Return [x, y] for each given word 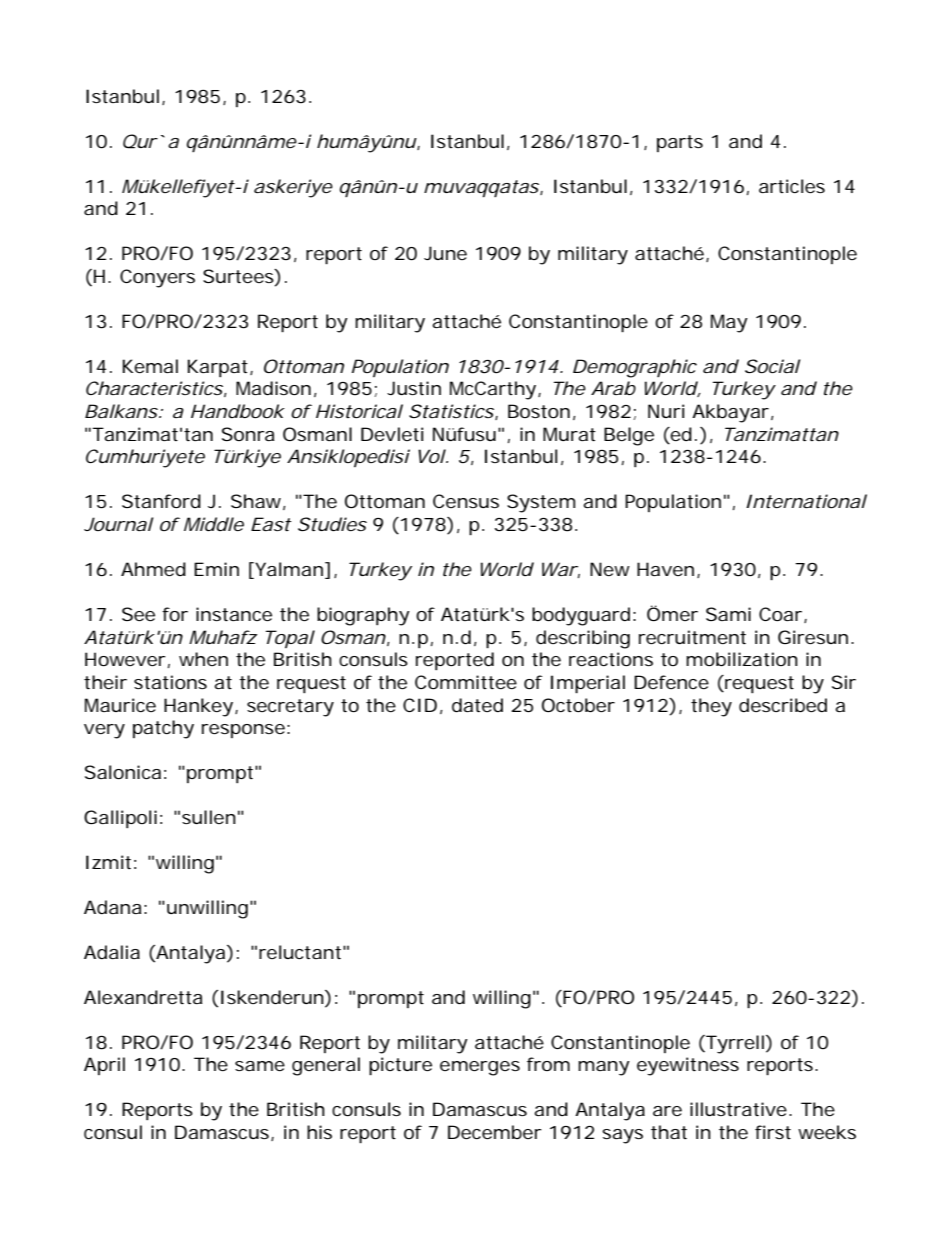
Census [466, 501]
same [260, 1066]
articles [792, 186]
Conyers [157, 278]
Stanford [161, 501]
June [445, 253]
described [783, 705]
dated [477, 705]
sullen [209, 817]
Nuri [666, 411]
